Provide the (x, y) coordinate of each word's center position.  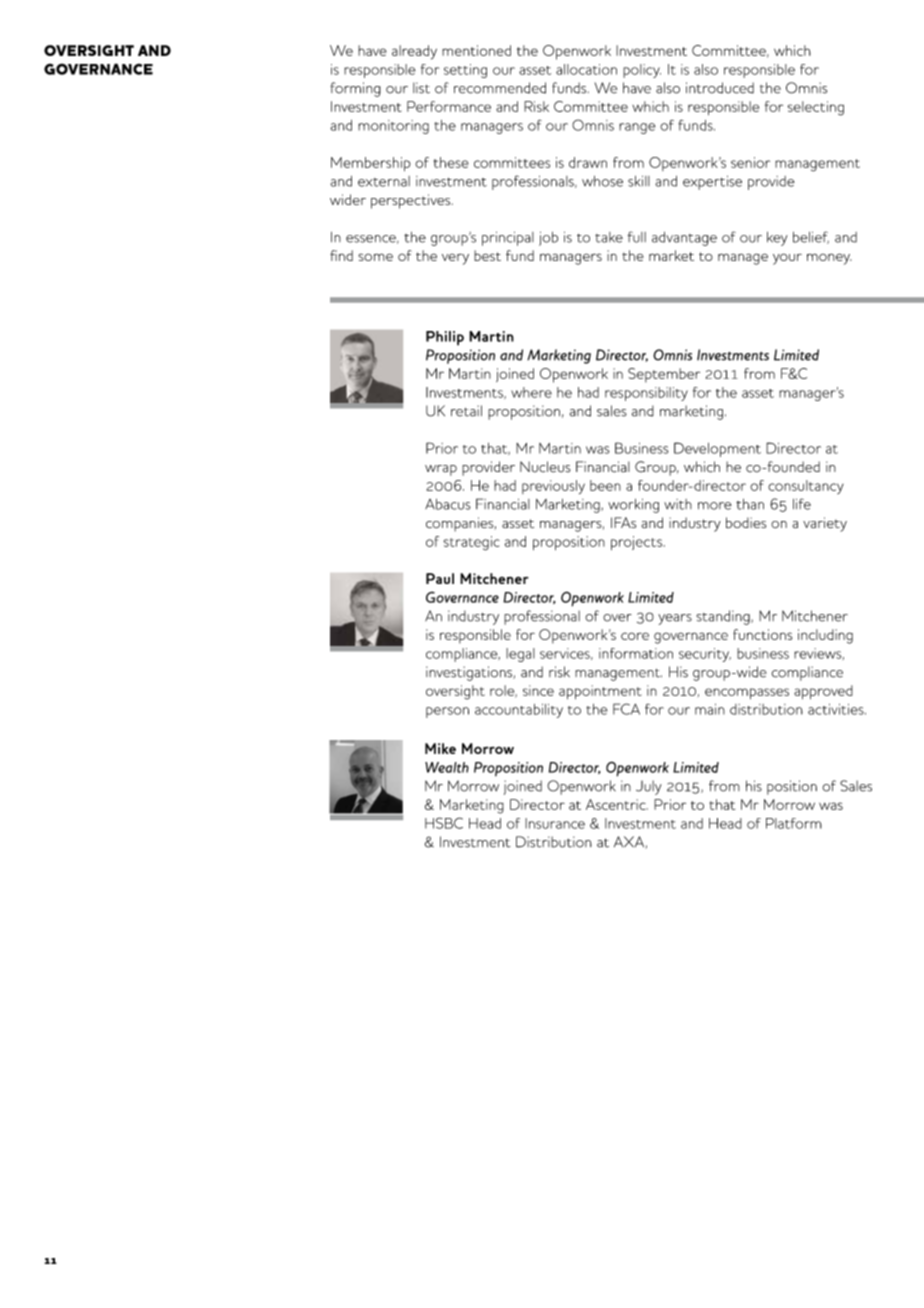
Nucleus (545, 467)
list (421, 88)
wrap (441, 470)
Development (717, 449)
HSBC (444, 823)
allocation (586, 69)
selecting (816, 108)
